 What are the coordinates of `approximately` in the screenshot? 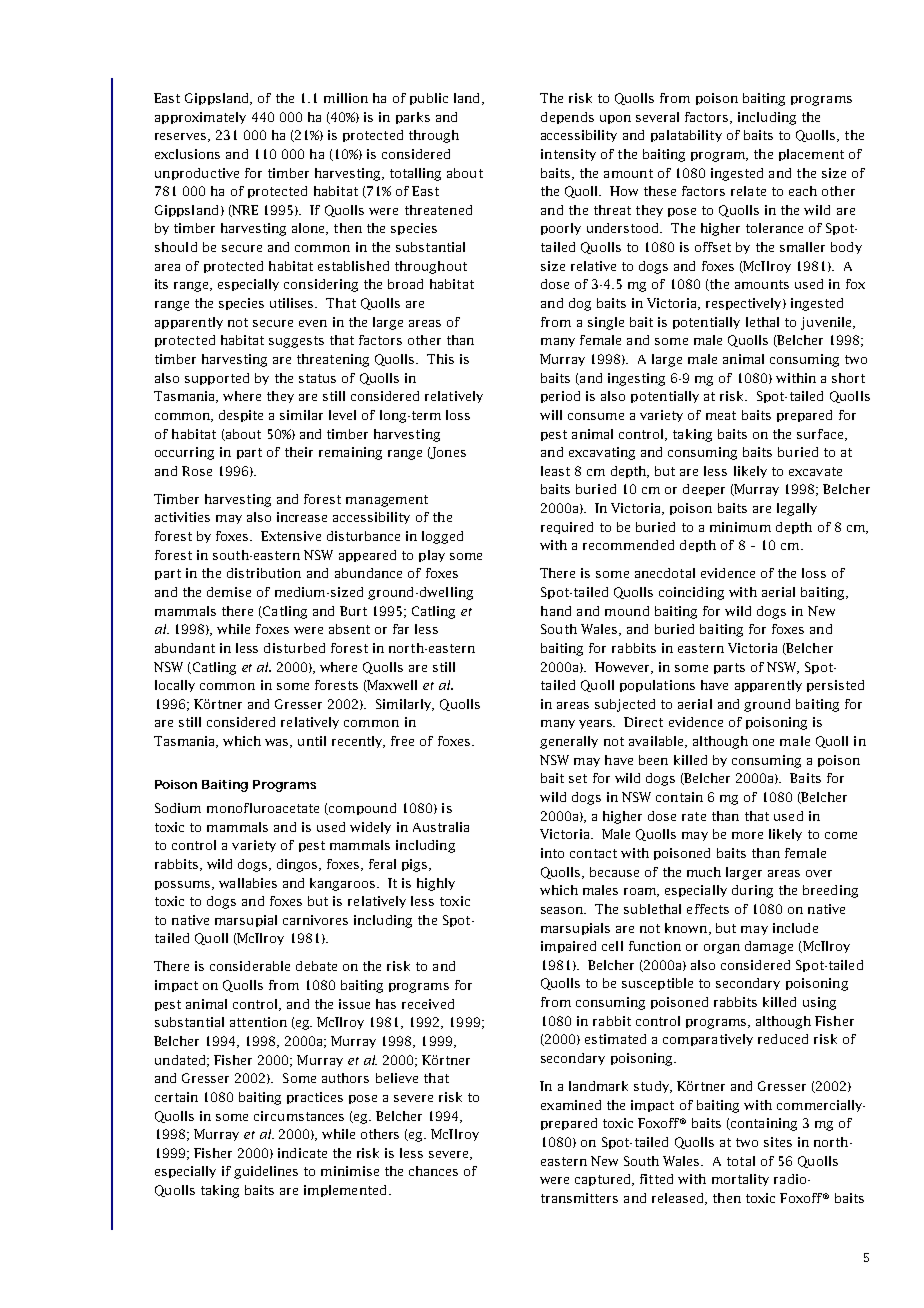 It's located at (200, 118).
